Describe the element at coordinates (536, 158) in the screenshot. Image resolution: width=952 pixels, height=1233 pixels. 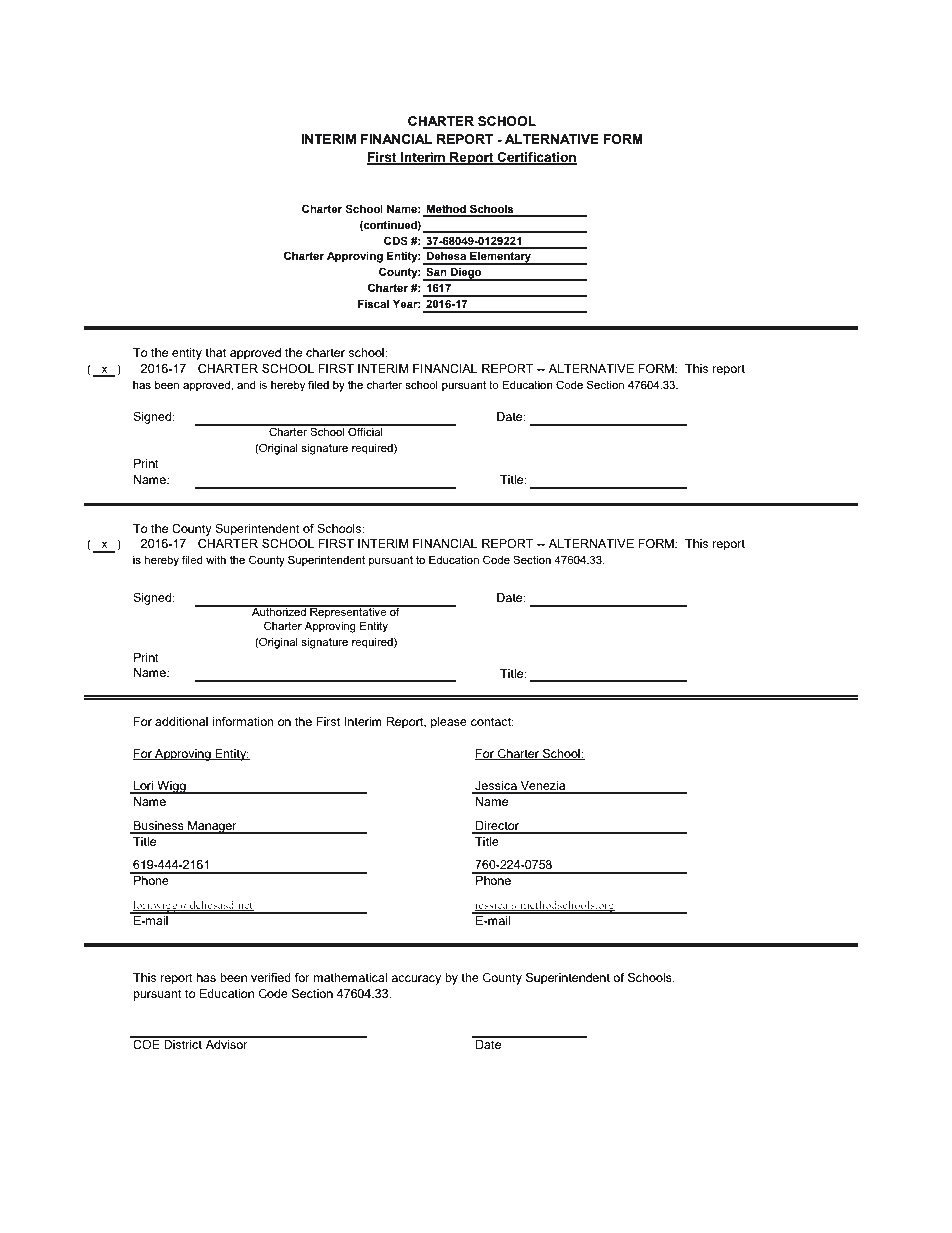
I see `Certification` at that location.
